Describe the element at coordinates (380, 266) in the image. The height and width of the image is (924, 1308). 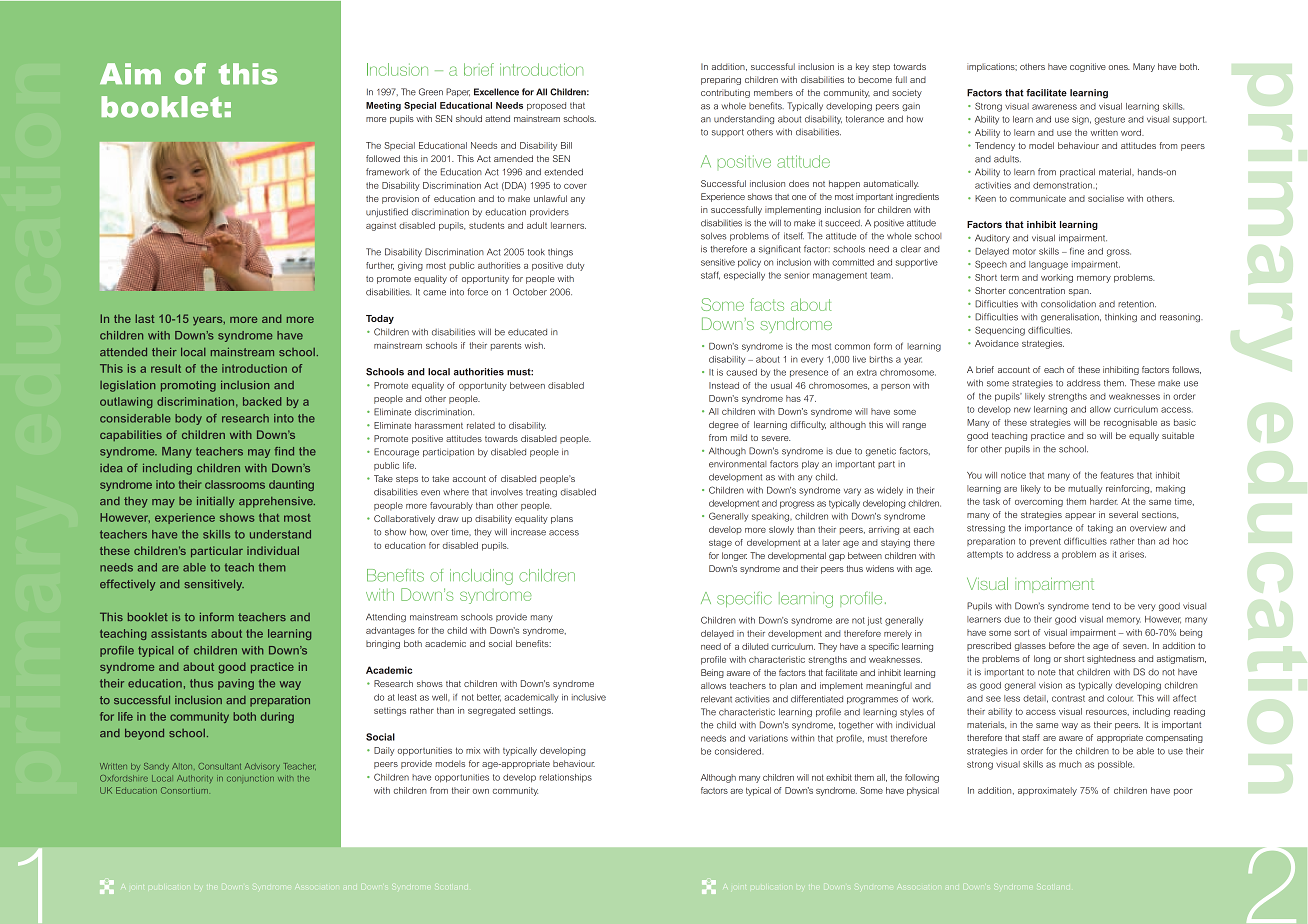
I see `further` at that location.
